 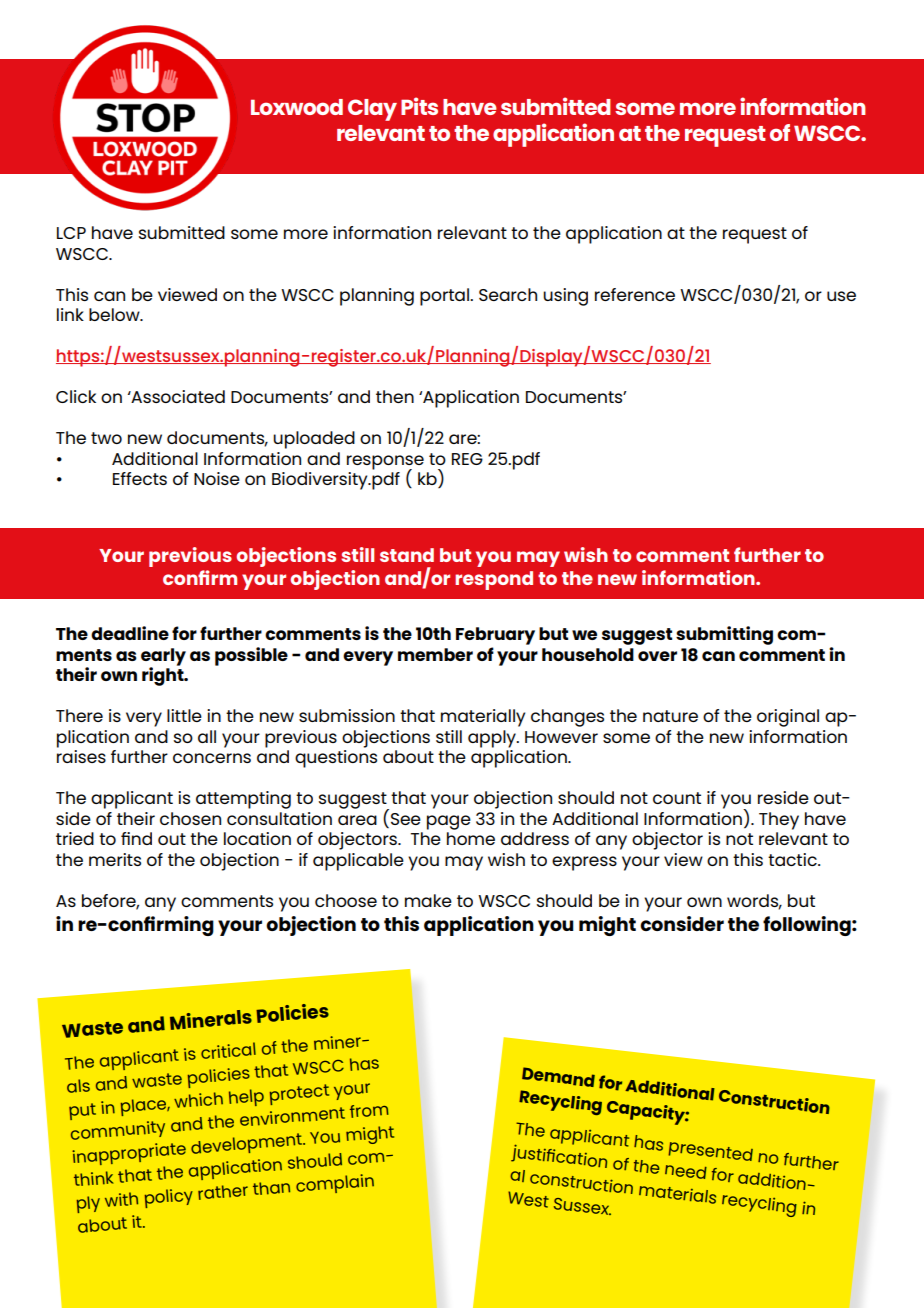 I want to click on deadline, so click(x=130, y=633).
